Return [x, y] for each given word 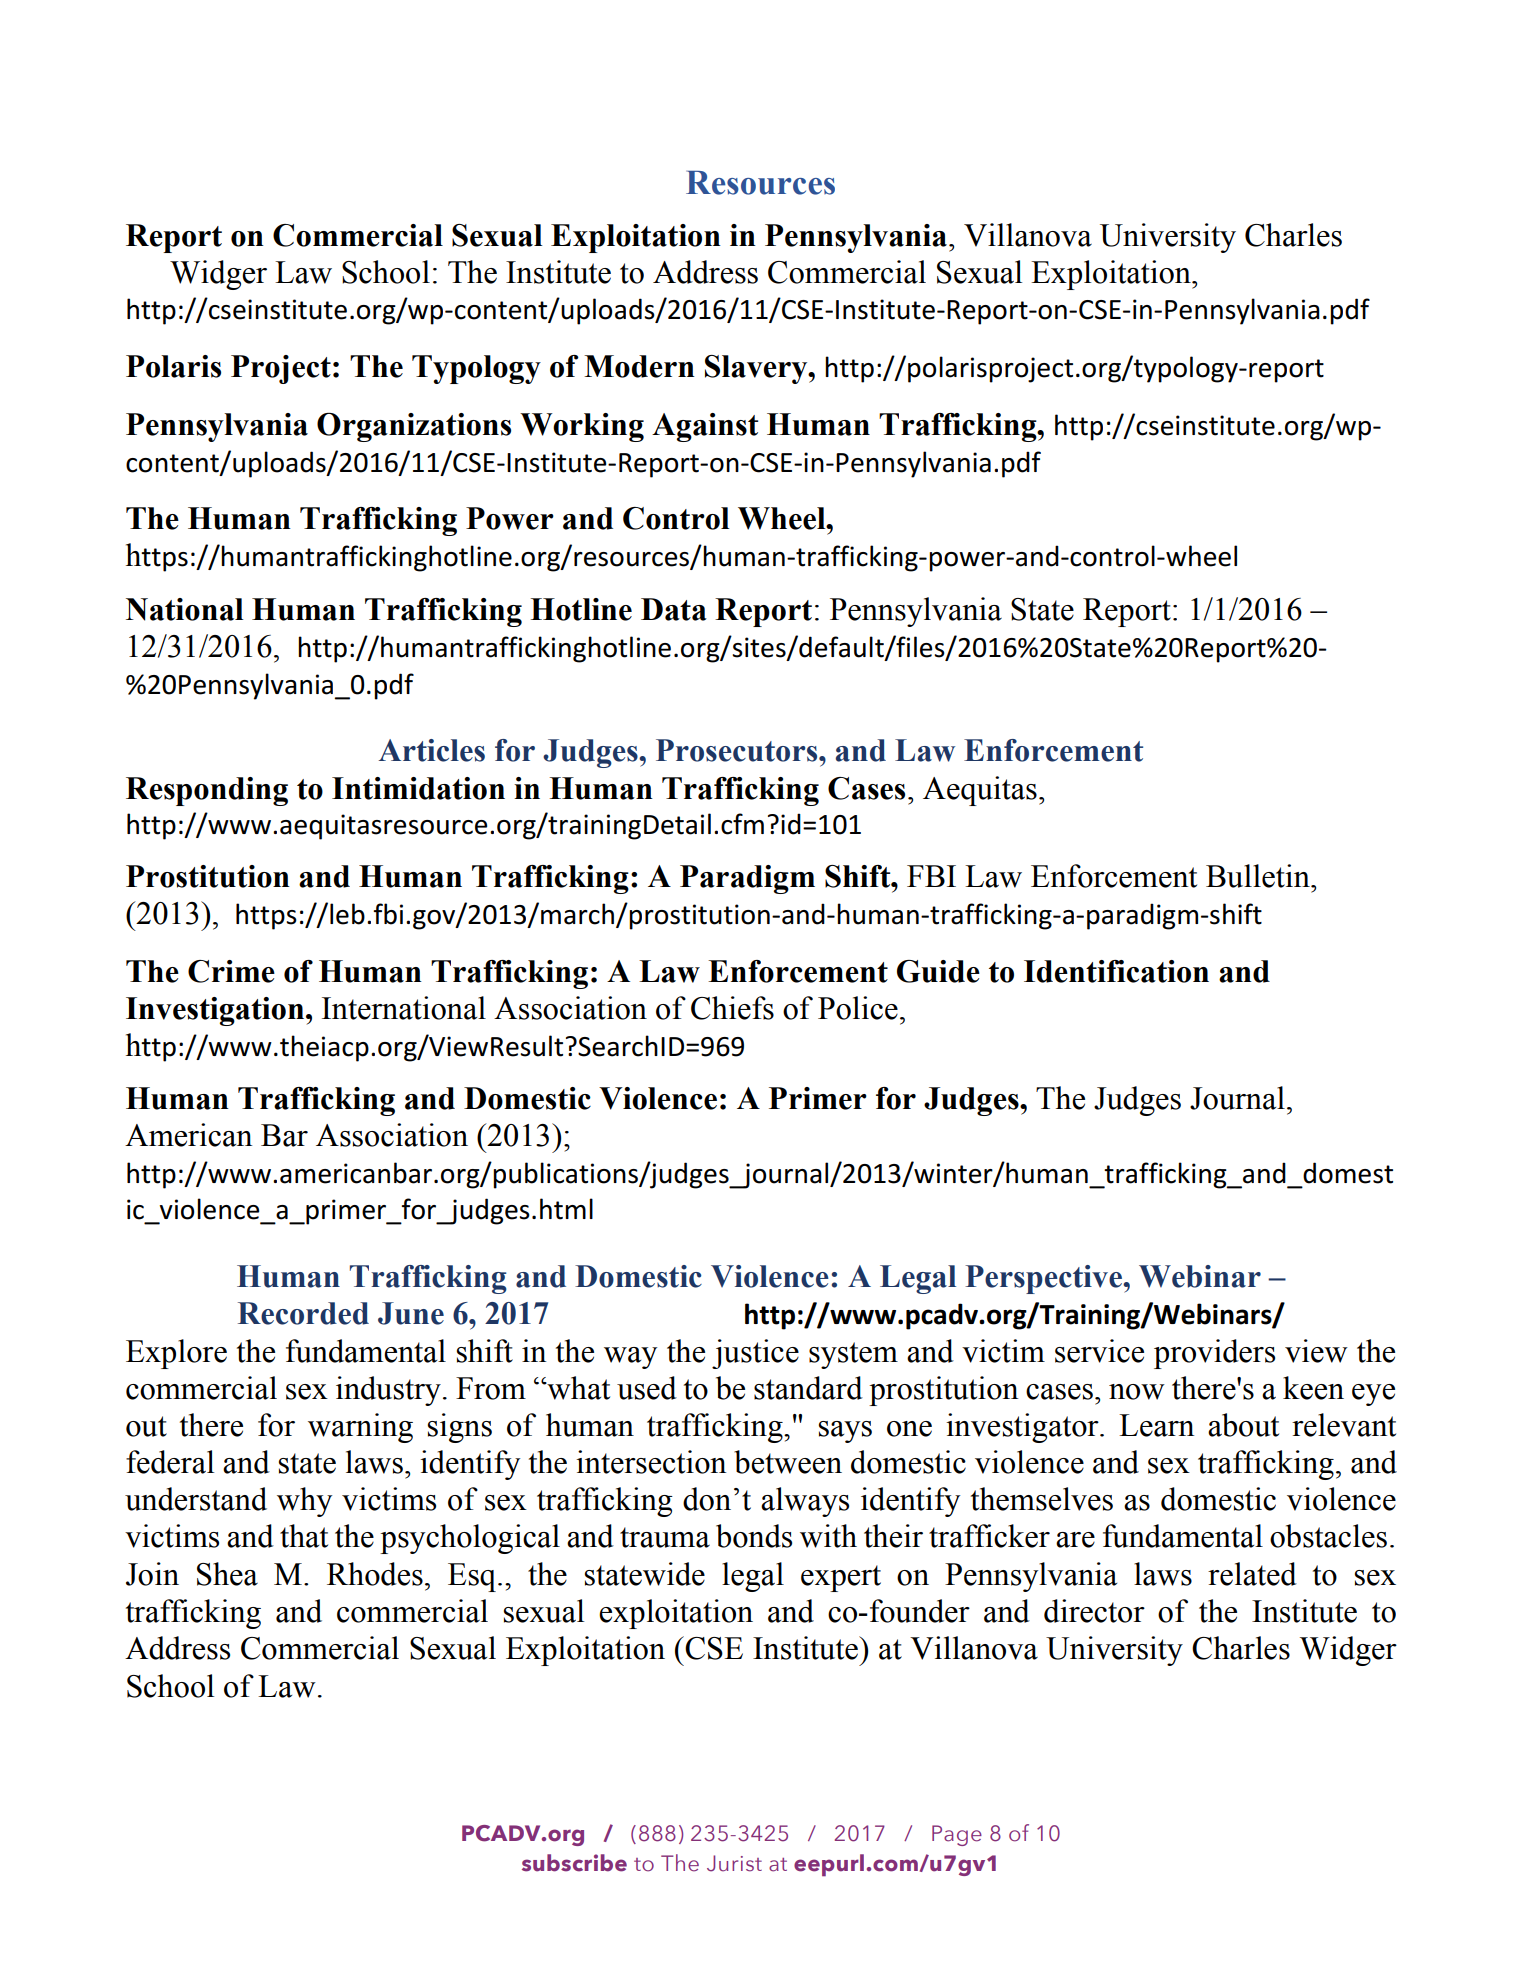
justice [755, 1354]
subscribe [574, 1863]
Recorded [303, 1313]
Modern [639, 366]
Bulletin [1259, 876]
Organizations [414, 427]
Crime [231, 971]
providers [1214, 1354]
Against [705, 427]
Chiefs [732, 1008]
